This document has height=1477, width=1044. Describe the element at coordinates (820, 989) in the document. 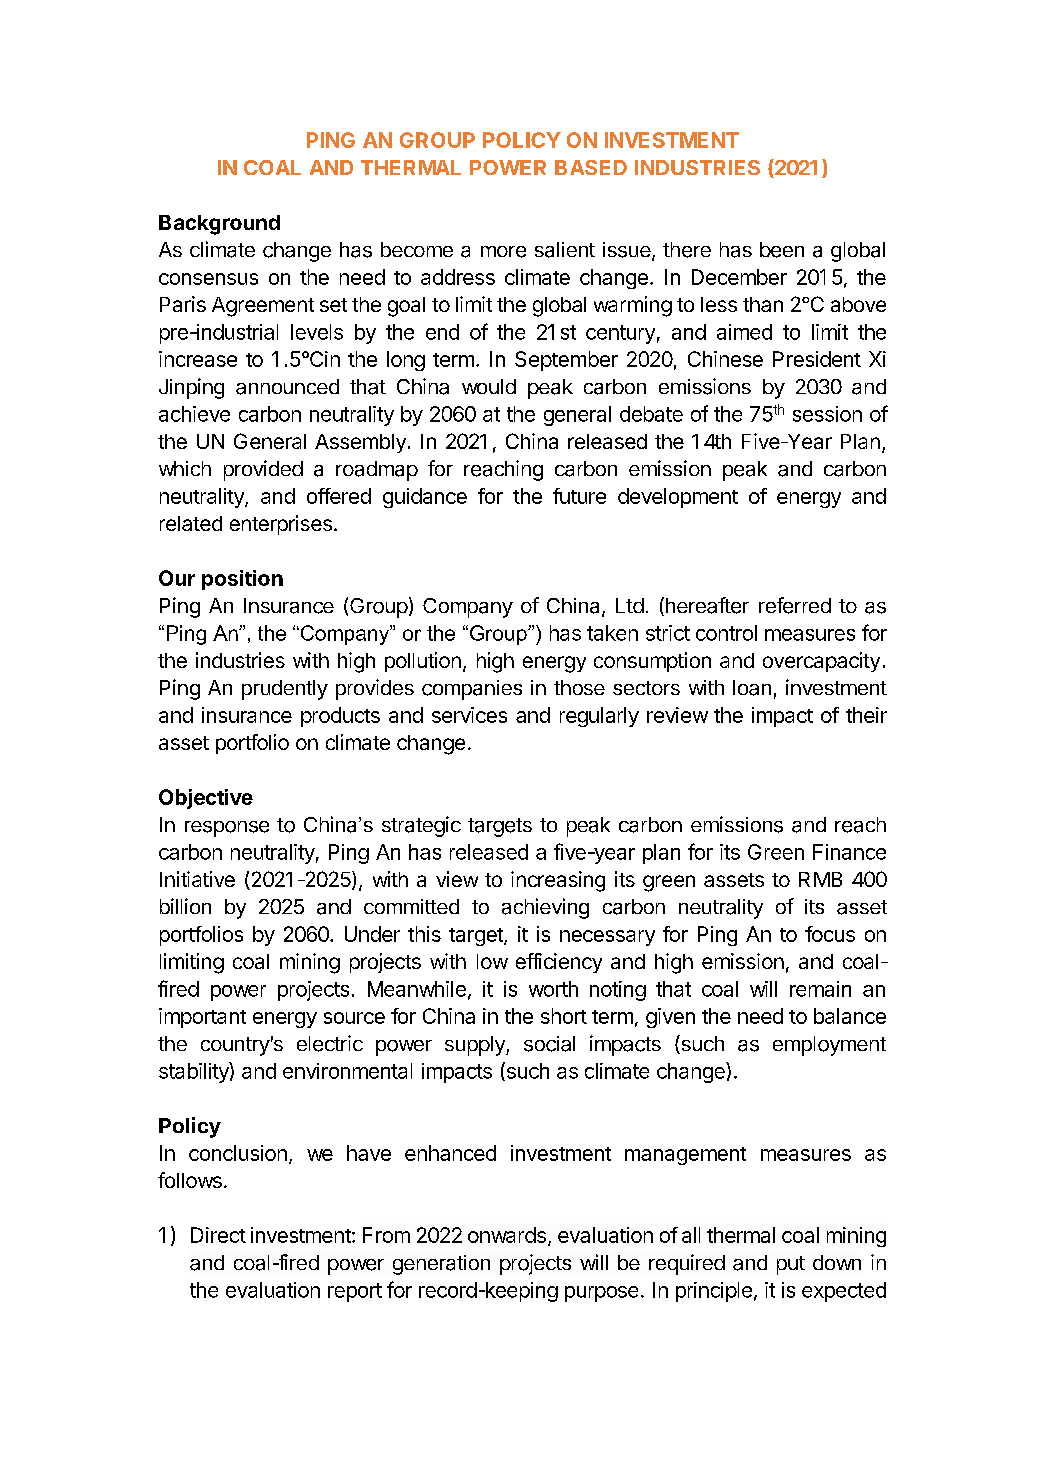

I see `remain` at that location.
